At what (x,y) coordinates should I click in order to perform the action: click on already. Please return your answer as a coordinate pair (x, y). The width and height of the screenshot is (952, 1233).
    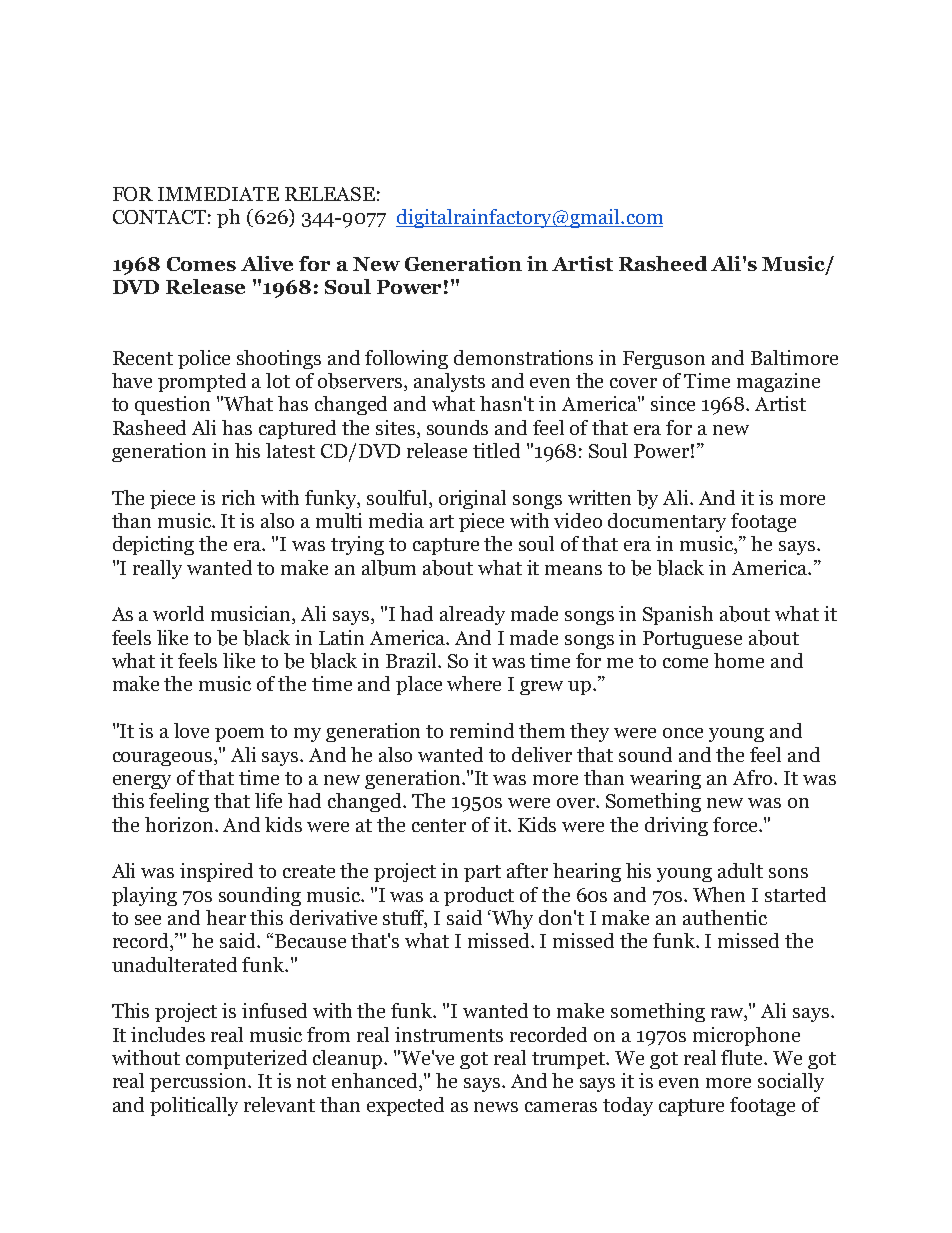
    Looking at the image, I should click on (472, 615).
